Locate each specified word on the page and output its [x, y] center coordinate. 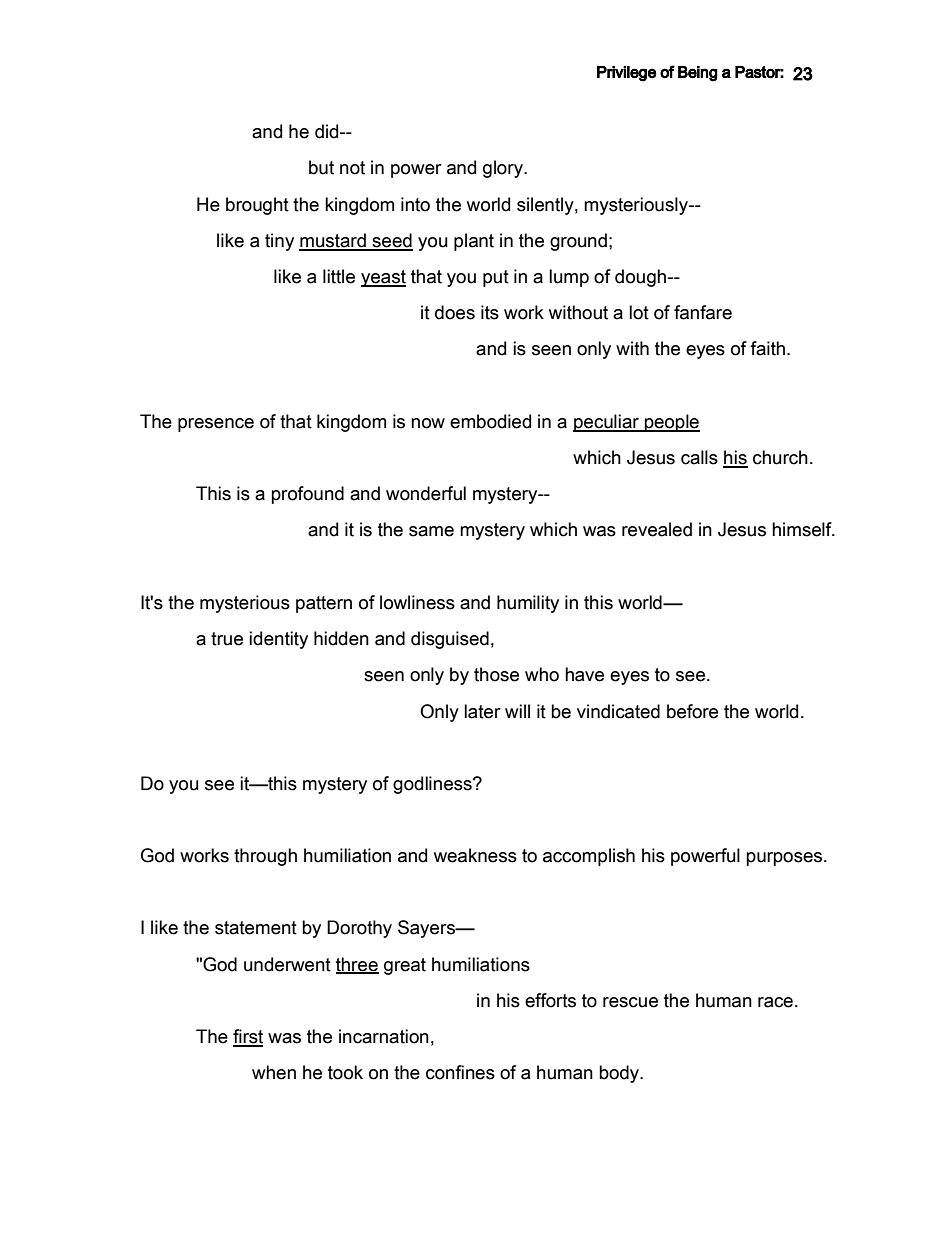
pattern [324, 604]
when [274, 1072]
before [692, 711]
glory [504, 169]
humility [528, 604]
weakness [475, 855]
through [265, 857]
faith [767, 348]
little [339, 276]
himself [803, 529]
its [490, 312]
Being [698, 74]
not [352, 168]
